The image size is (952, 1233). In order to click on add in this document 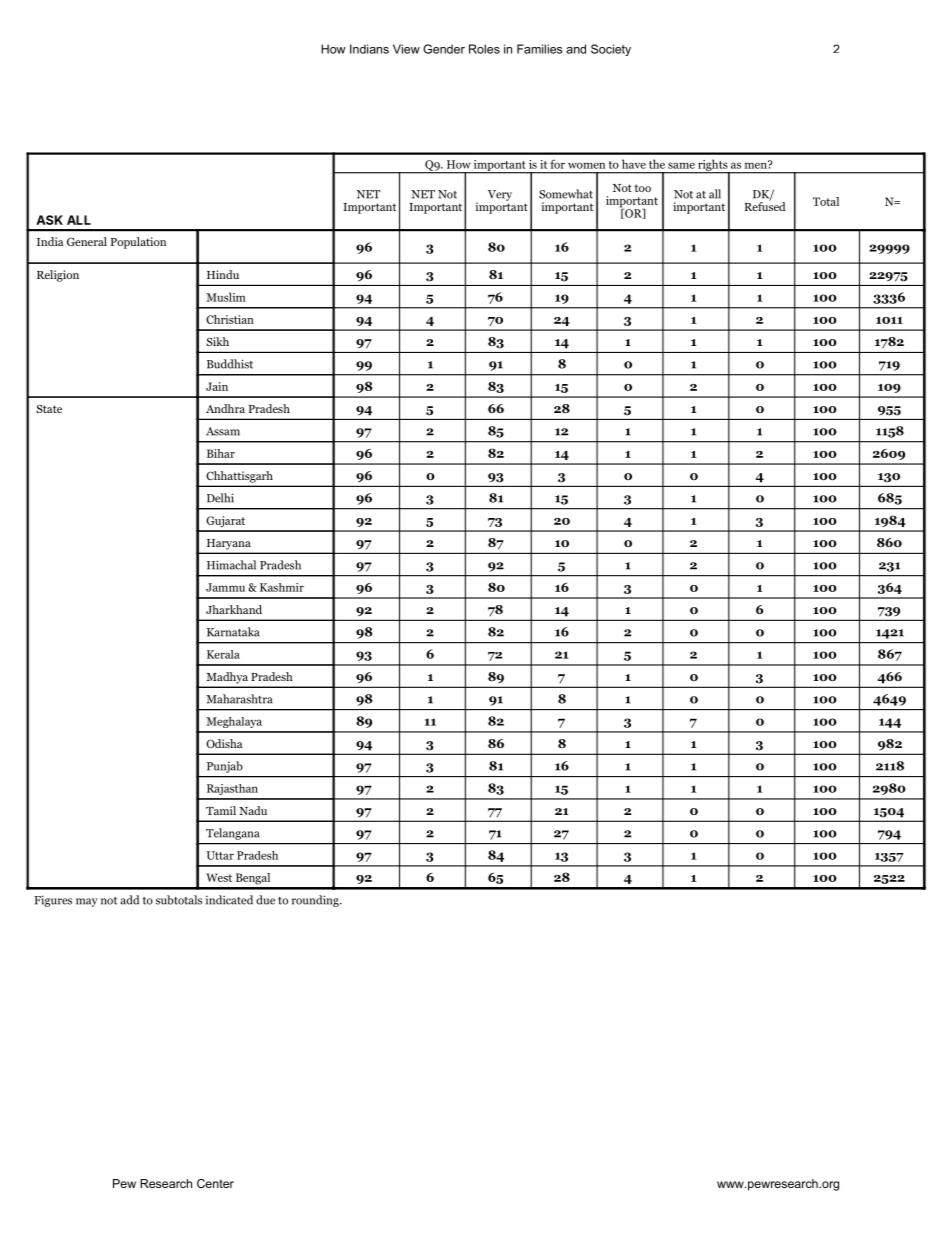, I will do `click(130, 900)`.
